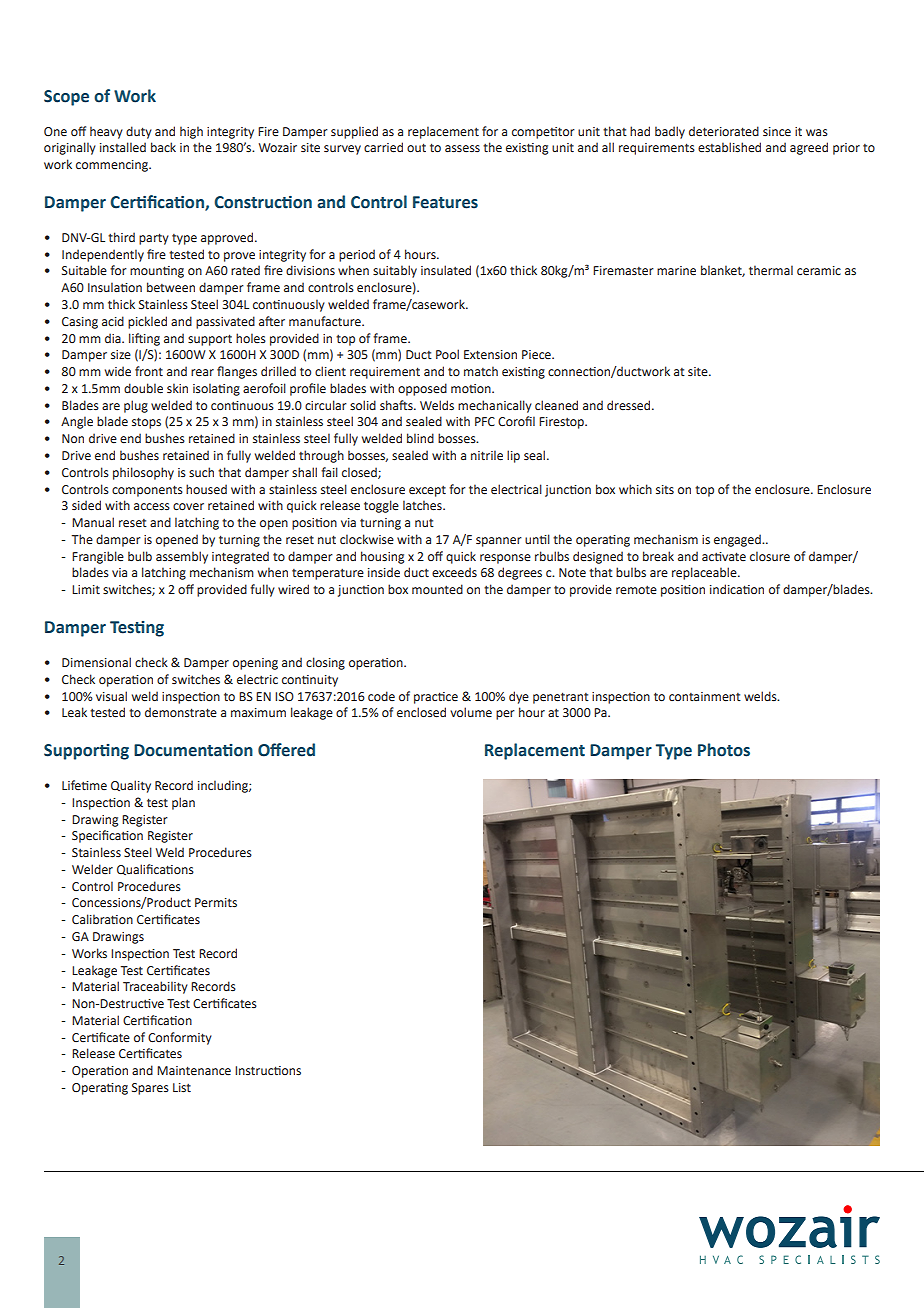 The image size is (924, 1308). Describe the element at coordinates (155, 869) in the document. I see `Qualifications` at that location.
